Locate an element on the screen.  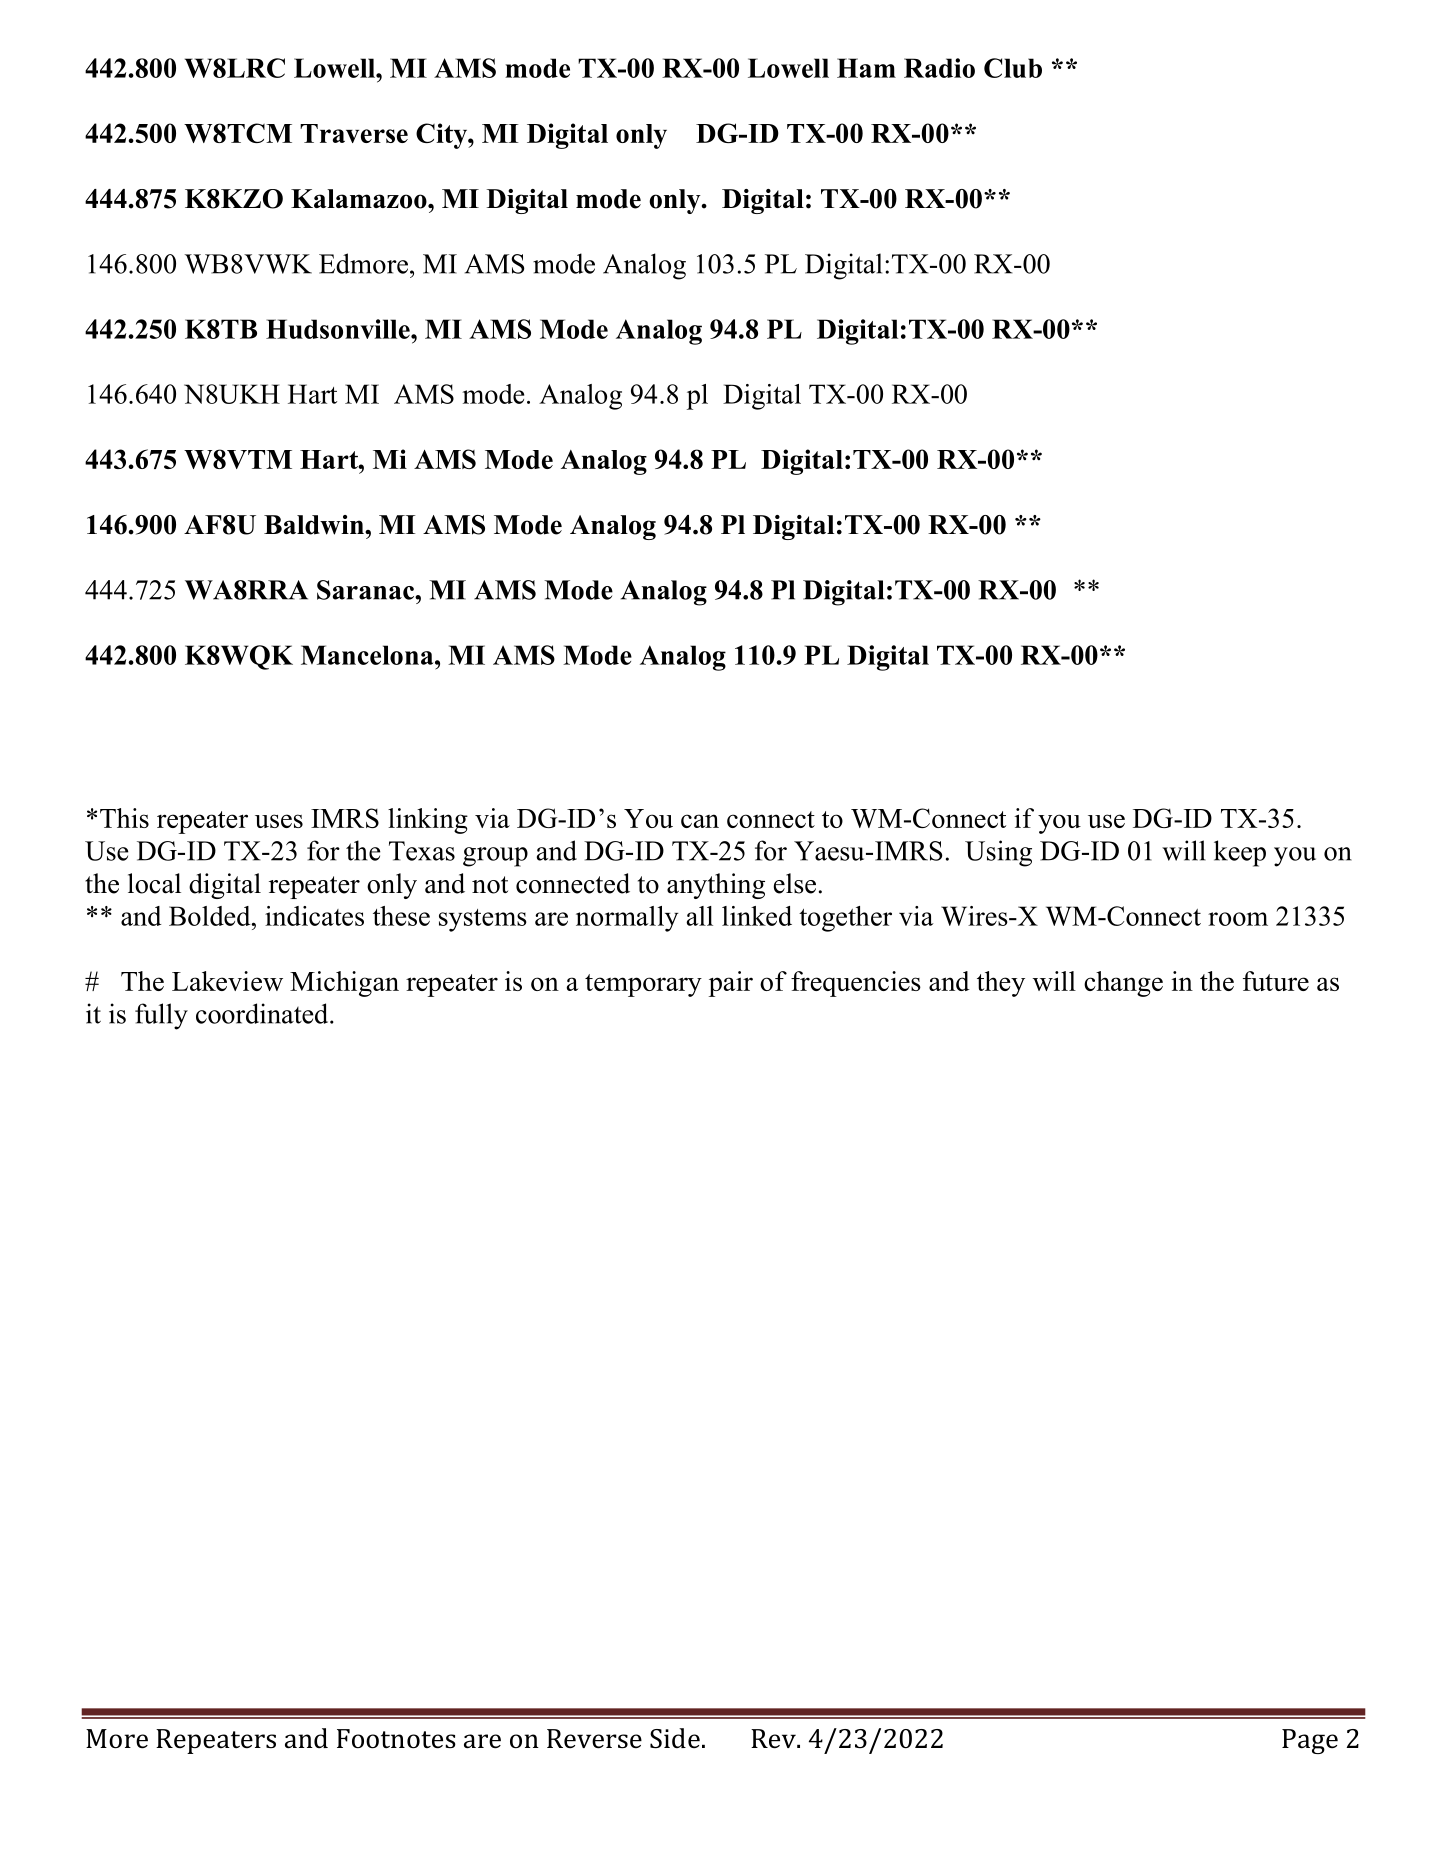
indicates is located at coordinates (314, 916).
